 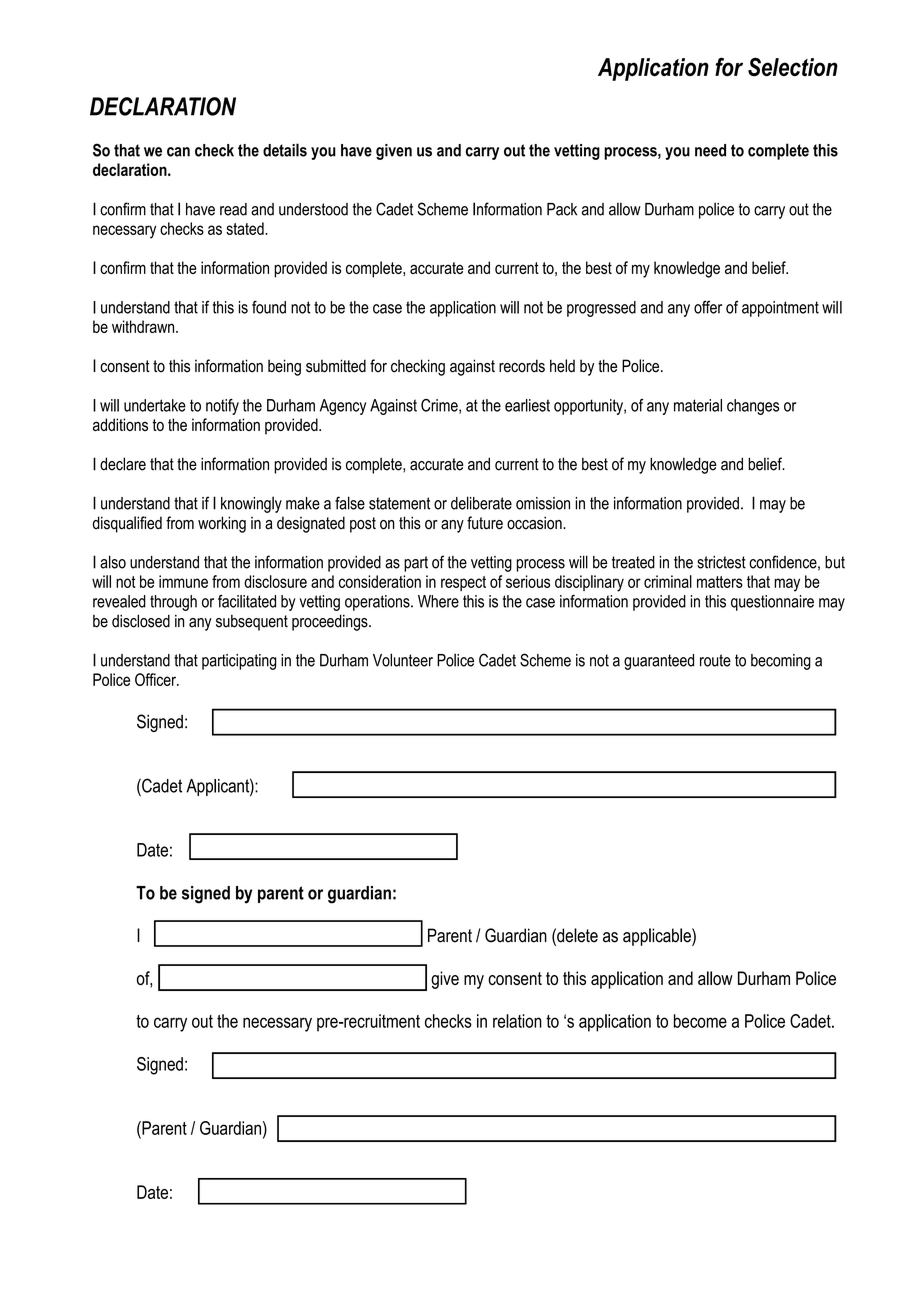 I want to click on records, so click(x=522, y=366).
